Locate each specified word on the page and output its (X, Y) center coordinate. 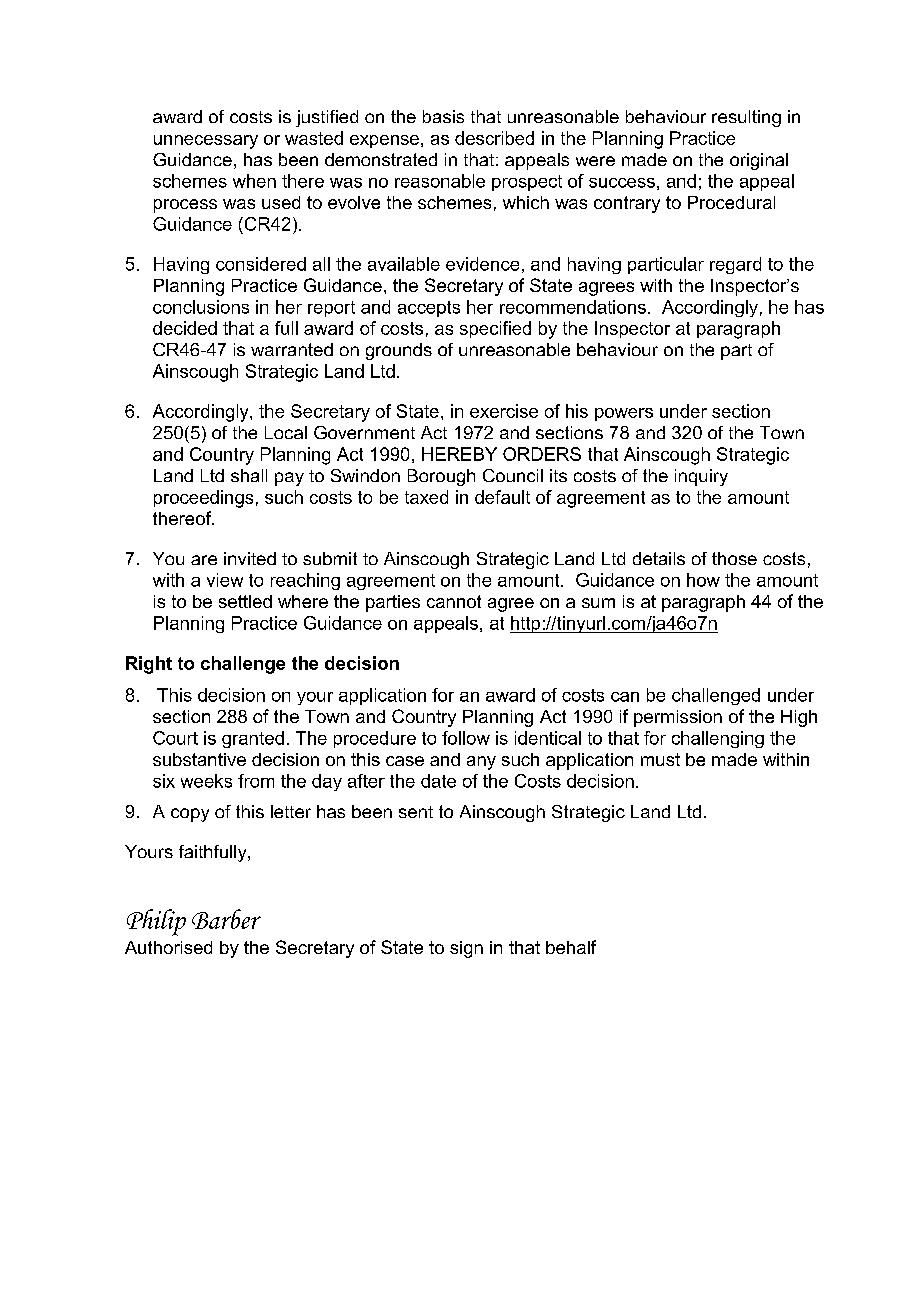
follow (466, 738)
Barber (226, 919)
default (502, 497)
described (494, 138)
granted (253, 739)
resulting (746, 118)
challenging (718, 739)
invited (250, 558)
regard (735, 265)
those (734, 558)
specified (495, 329)
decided (185, 328)
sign (466, 949)
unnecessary (206, 142)
